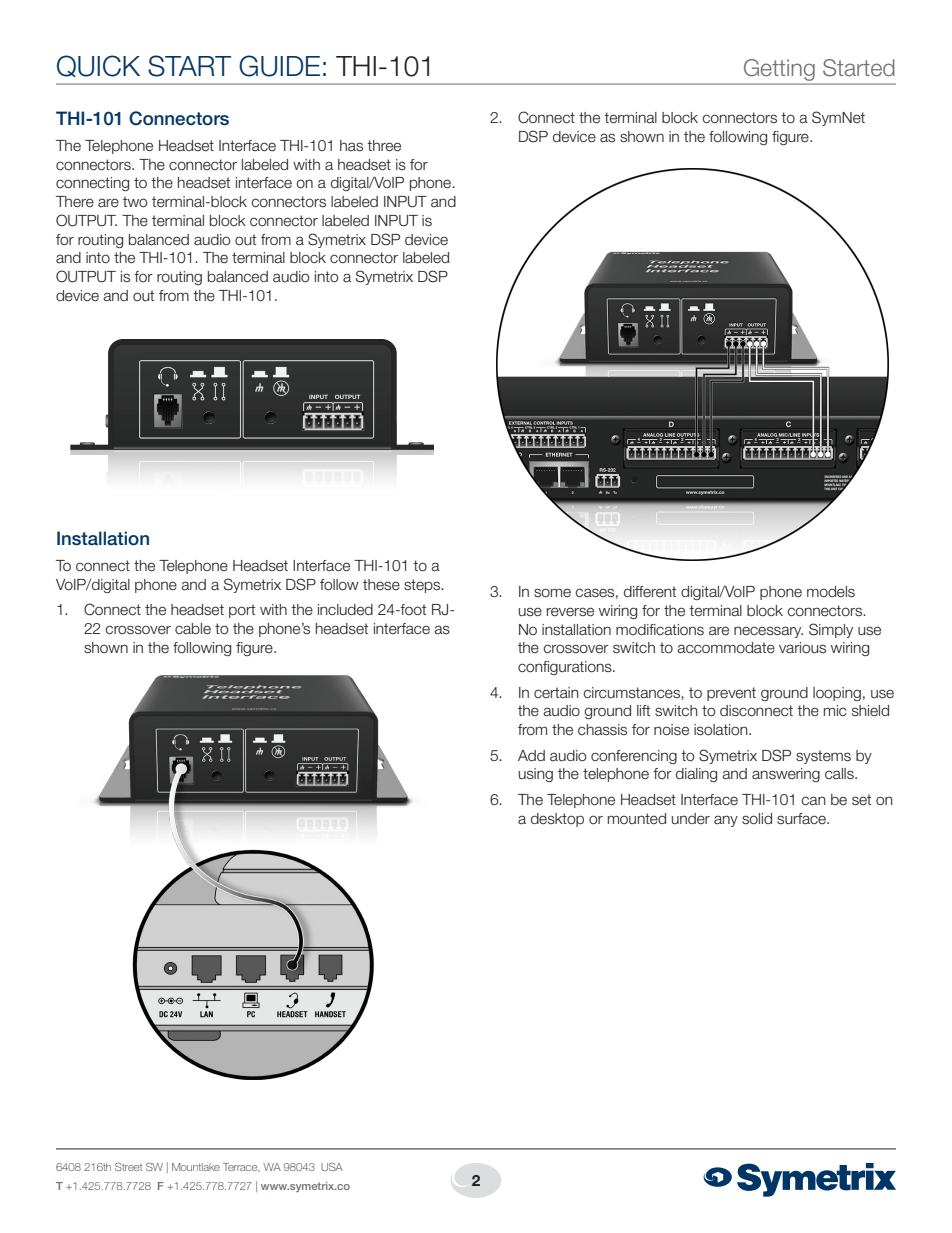 The width and height of the screenshot is (952, 1233). Describe the element at coordinates (557, 820) in the screenshot. I see `desktop` at that location.
